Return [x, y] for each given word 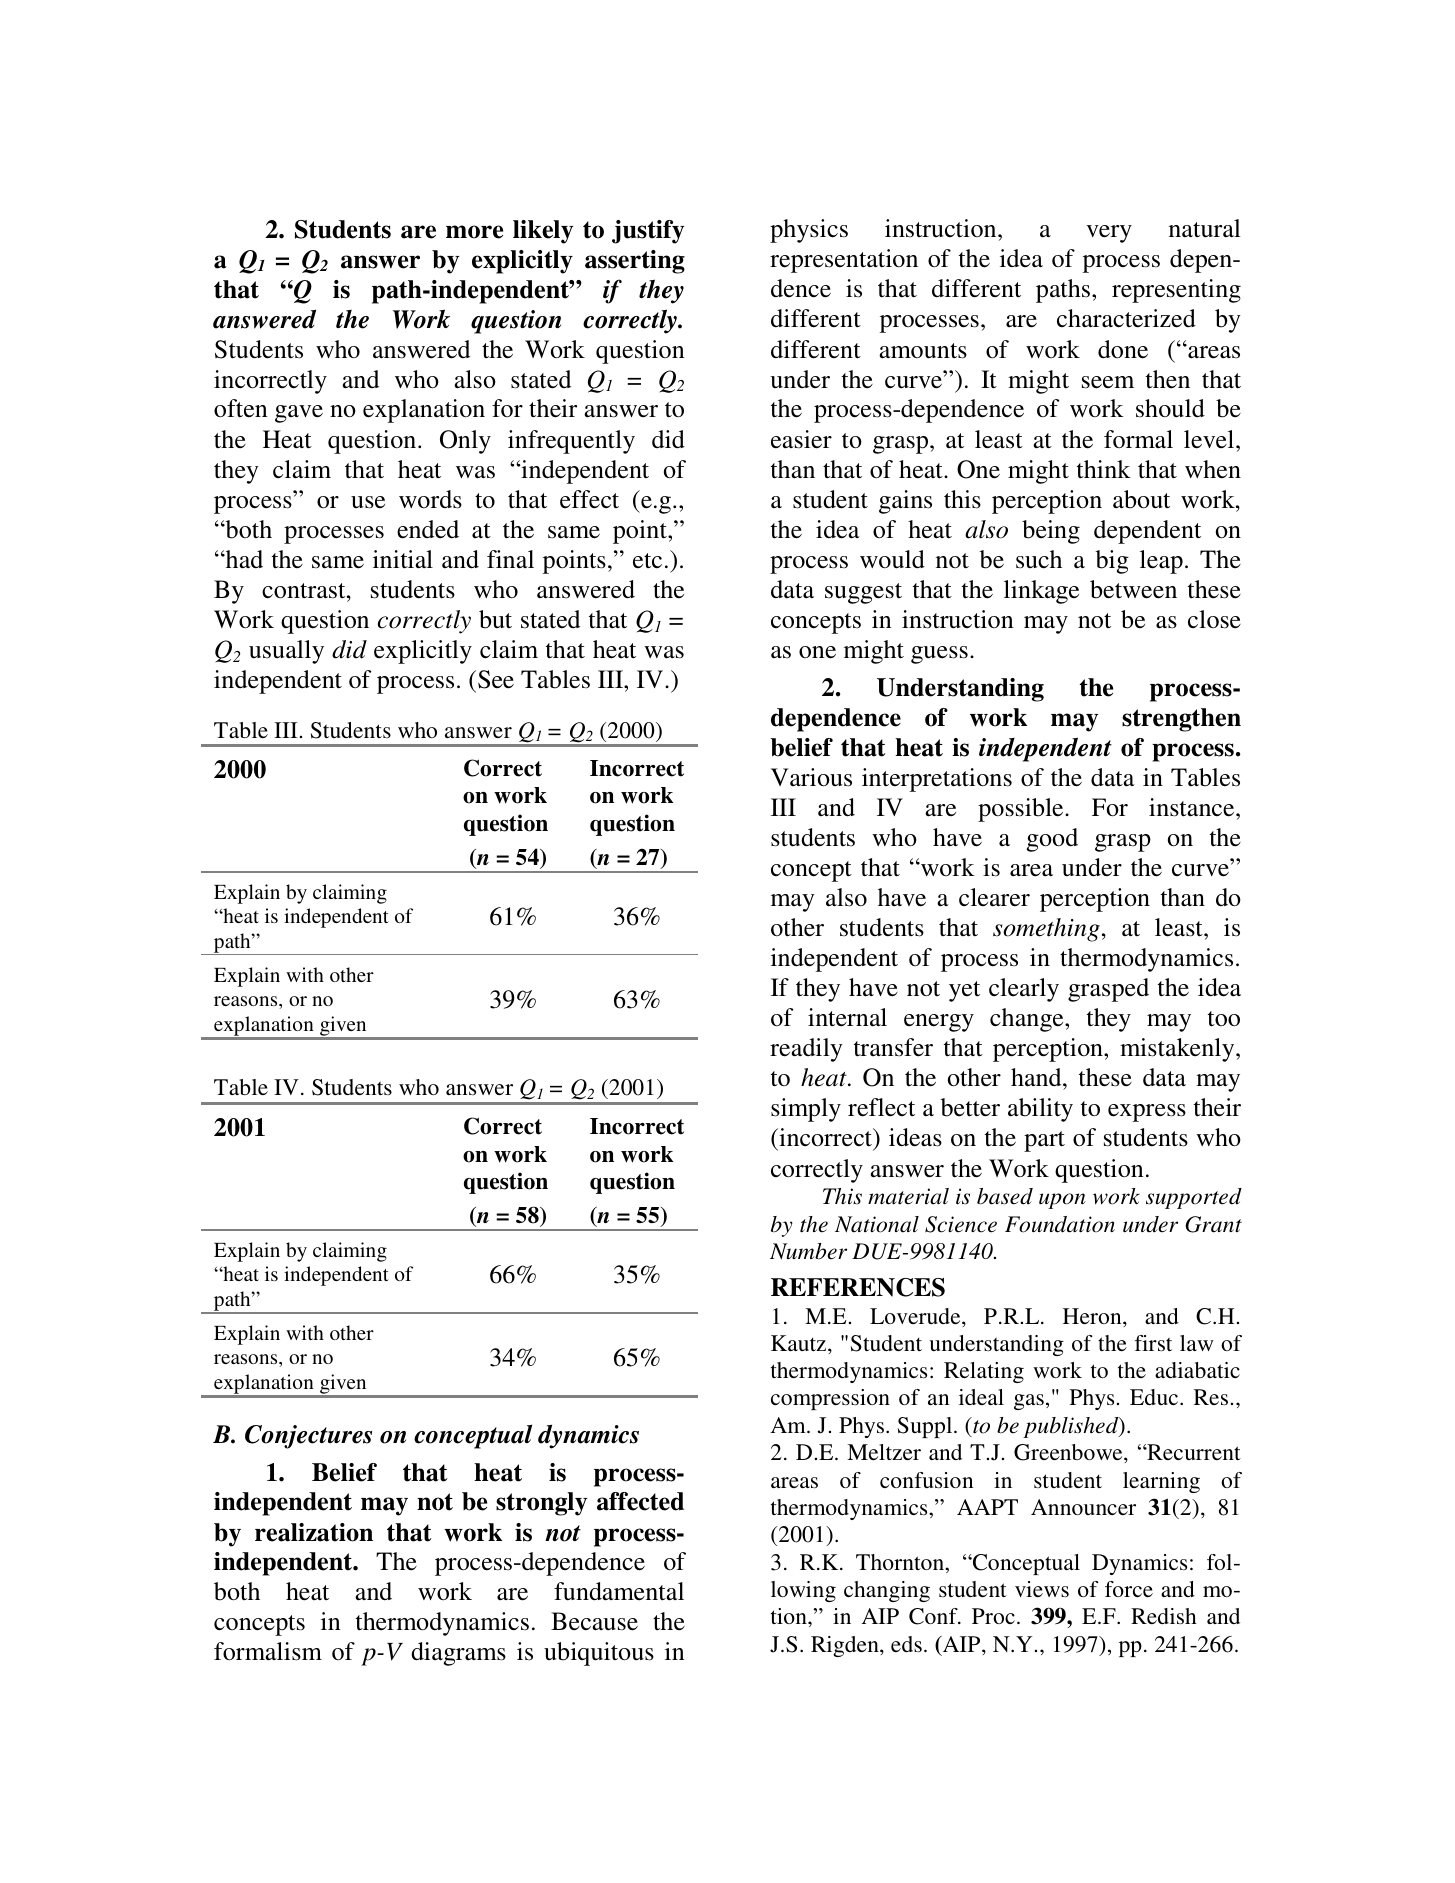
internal [847, 1017]
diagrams [458, 1654]
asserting [635, 262]
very [1109, 234]
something [1046, 930]
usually [286, 652]
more [474, 232]
